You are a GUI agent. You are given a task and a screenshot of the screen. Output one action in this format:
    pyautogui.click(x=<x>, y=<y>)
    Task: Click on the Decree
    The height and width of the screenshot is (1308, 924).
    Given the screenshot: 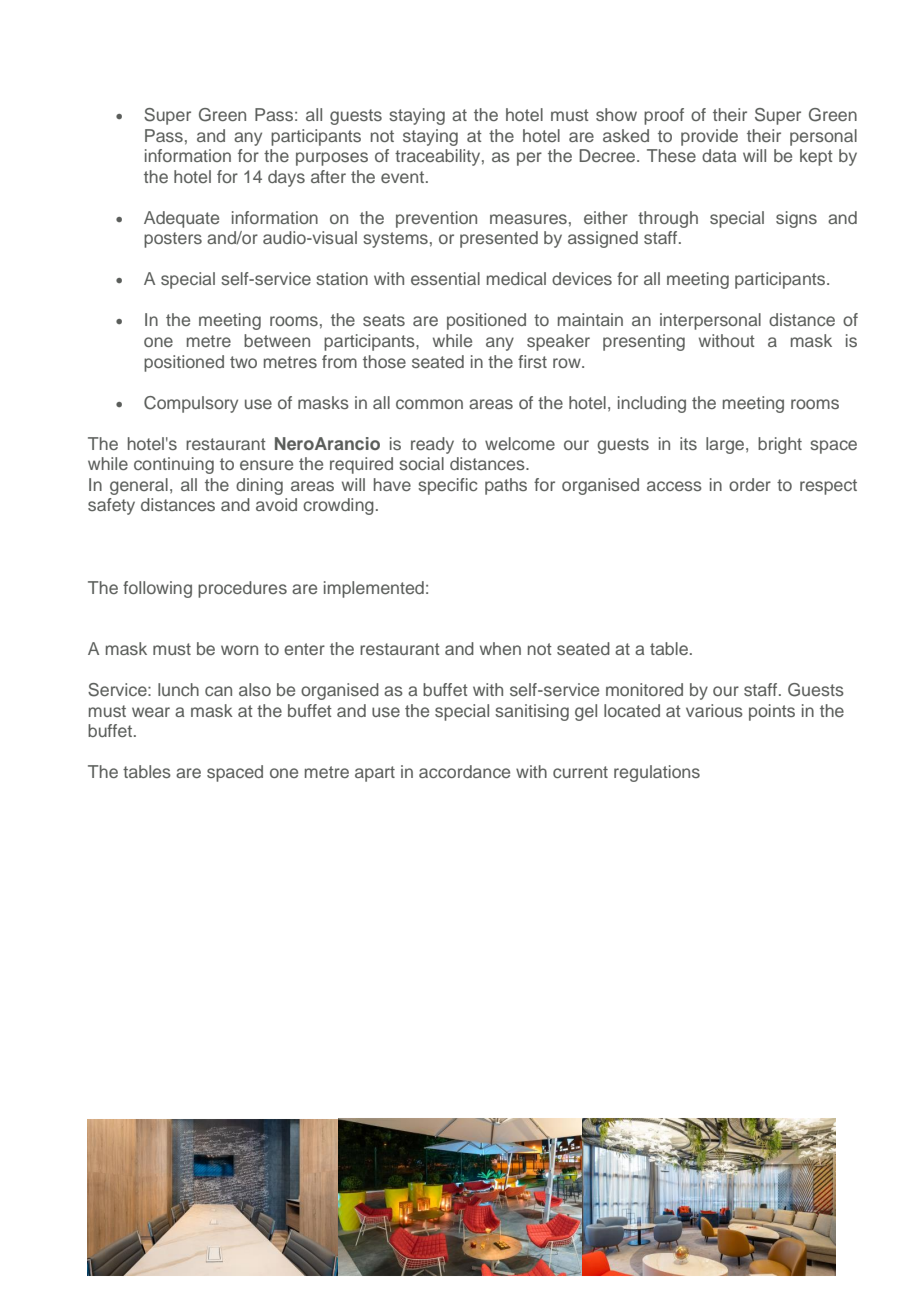 What is the action you would take?
    pyautogui.click(x=608, y=155)
